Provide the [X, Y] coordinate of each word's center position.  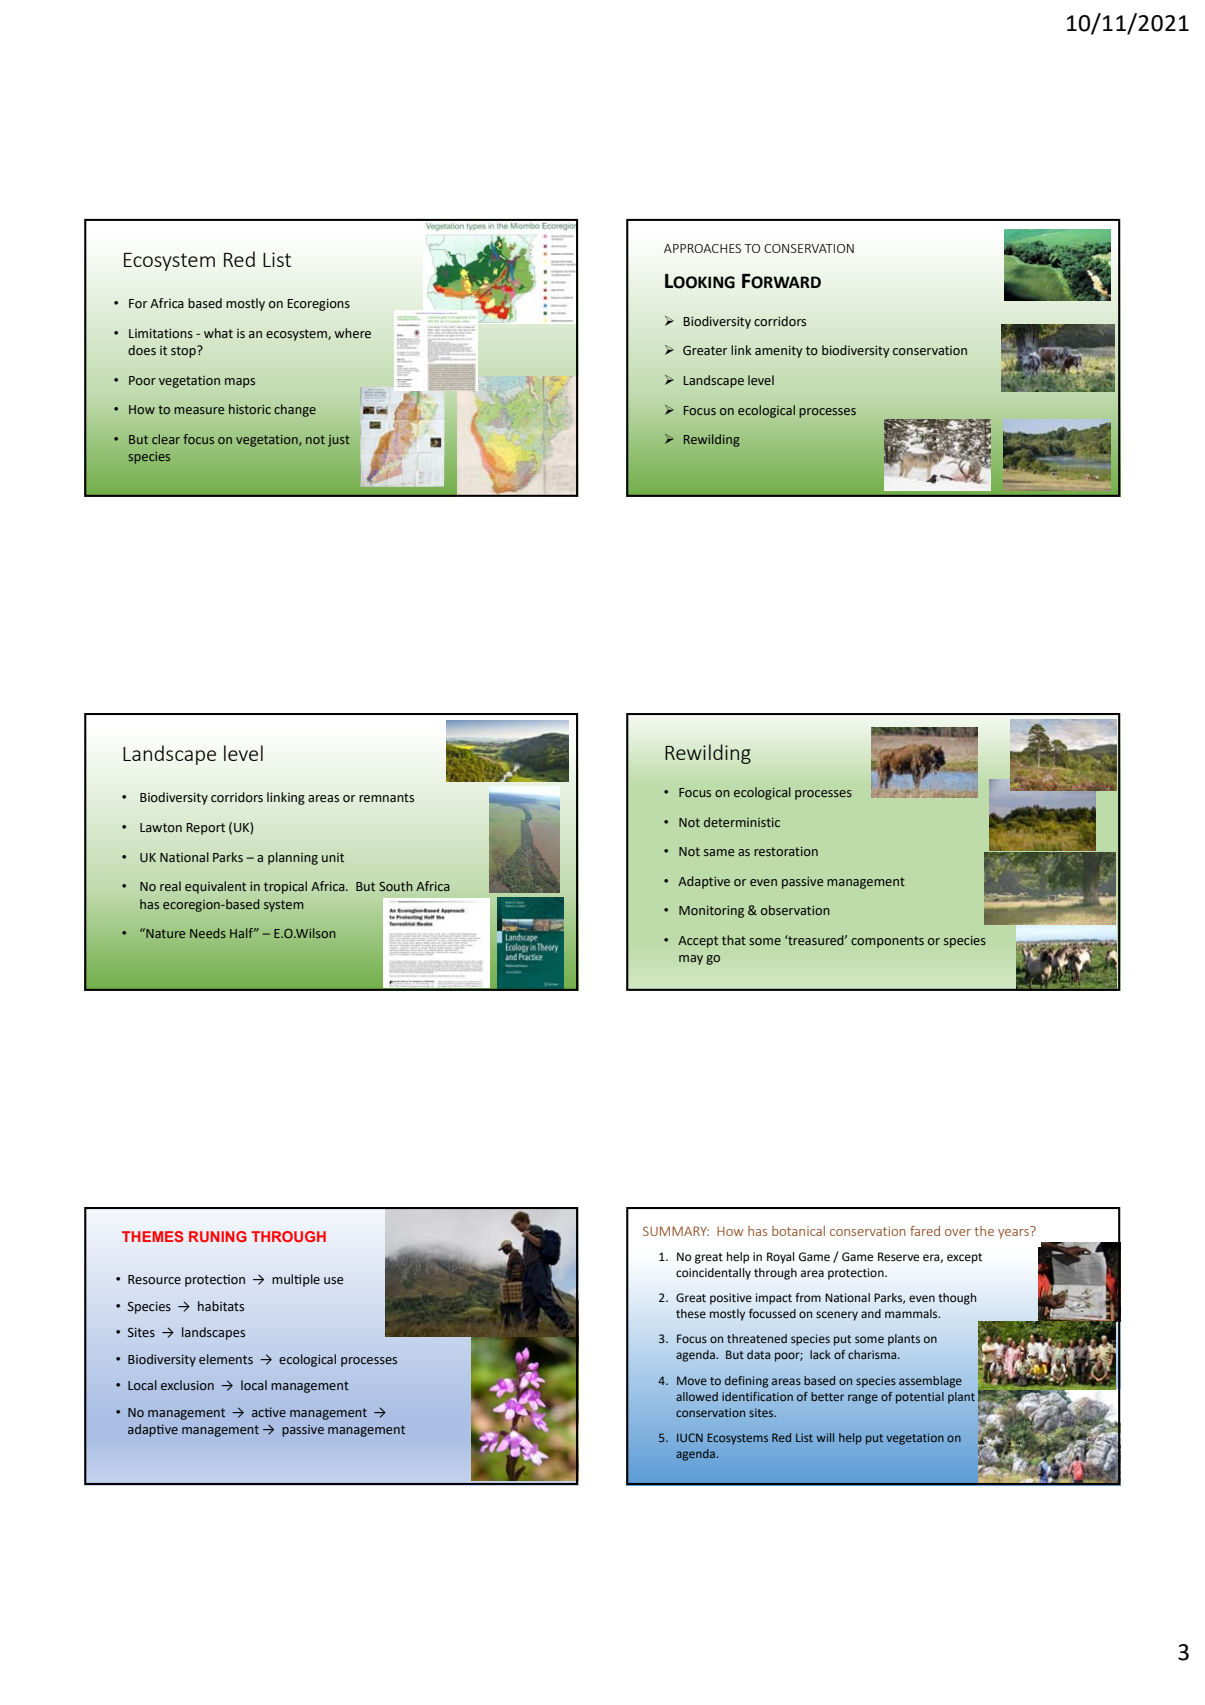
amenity [778, 352]
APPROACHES [702, 248]
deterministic [742, 822]
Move [692, 1380]
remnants [386, 798]
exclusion [187, 1385]
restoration [786, 851]
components [887, 942]
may [691, 960]
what [218, 333]
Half [243, 933]
